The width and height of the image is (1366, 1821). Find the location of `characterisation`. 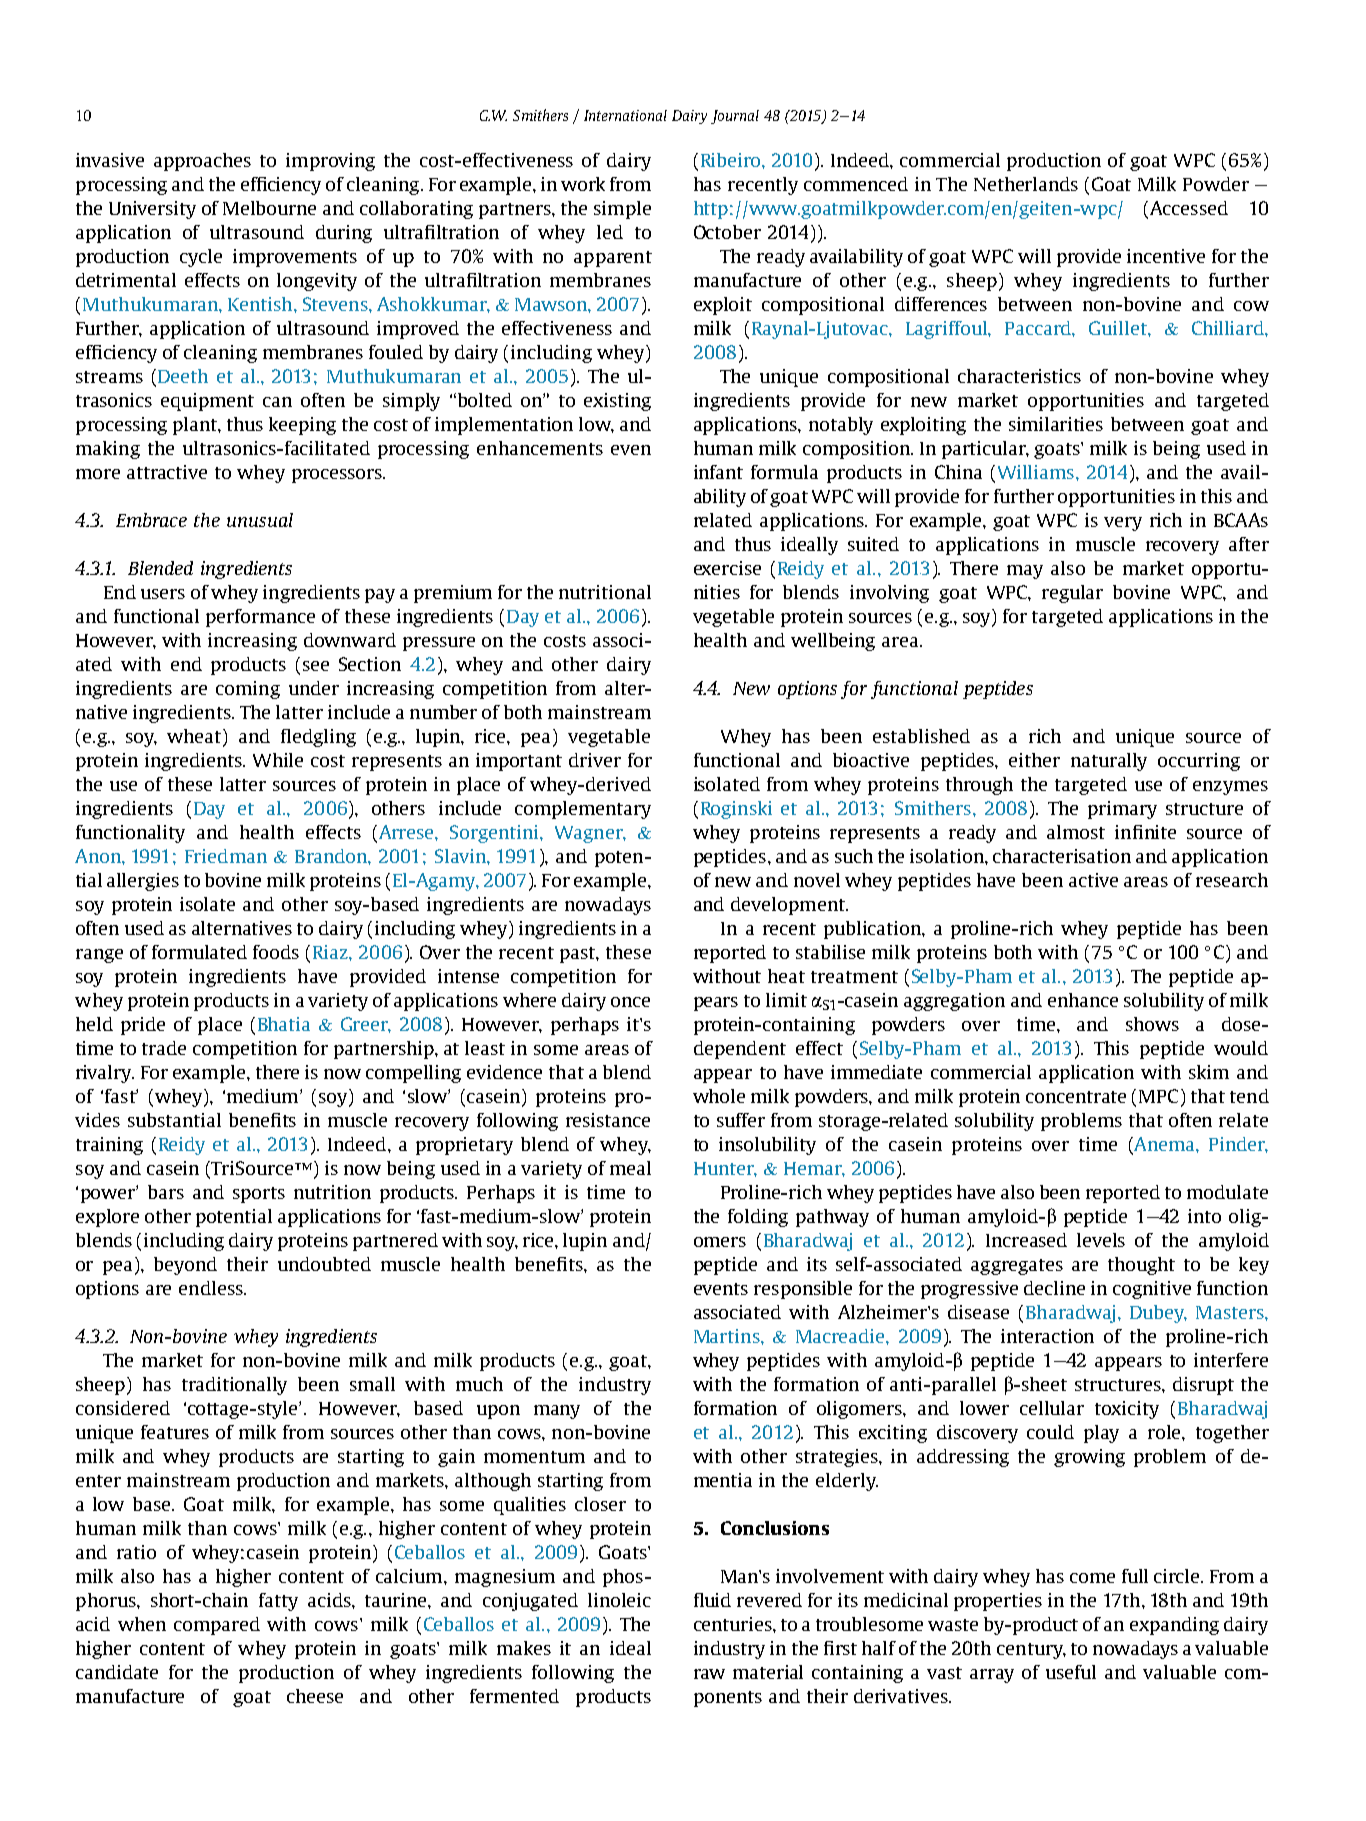

characterisation is located at coordinates (1062, 856).
